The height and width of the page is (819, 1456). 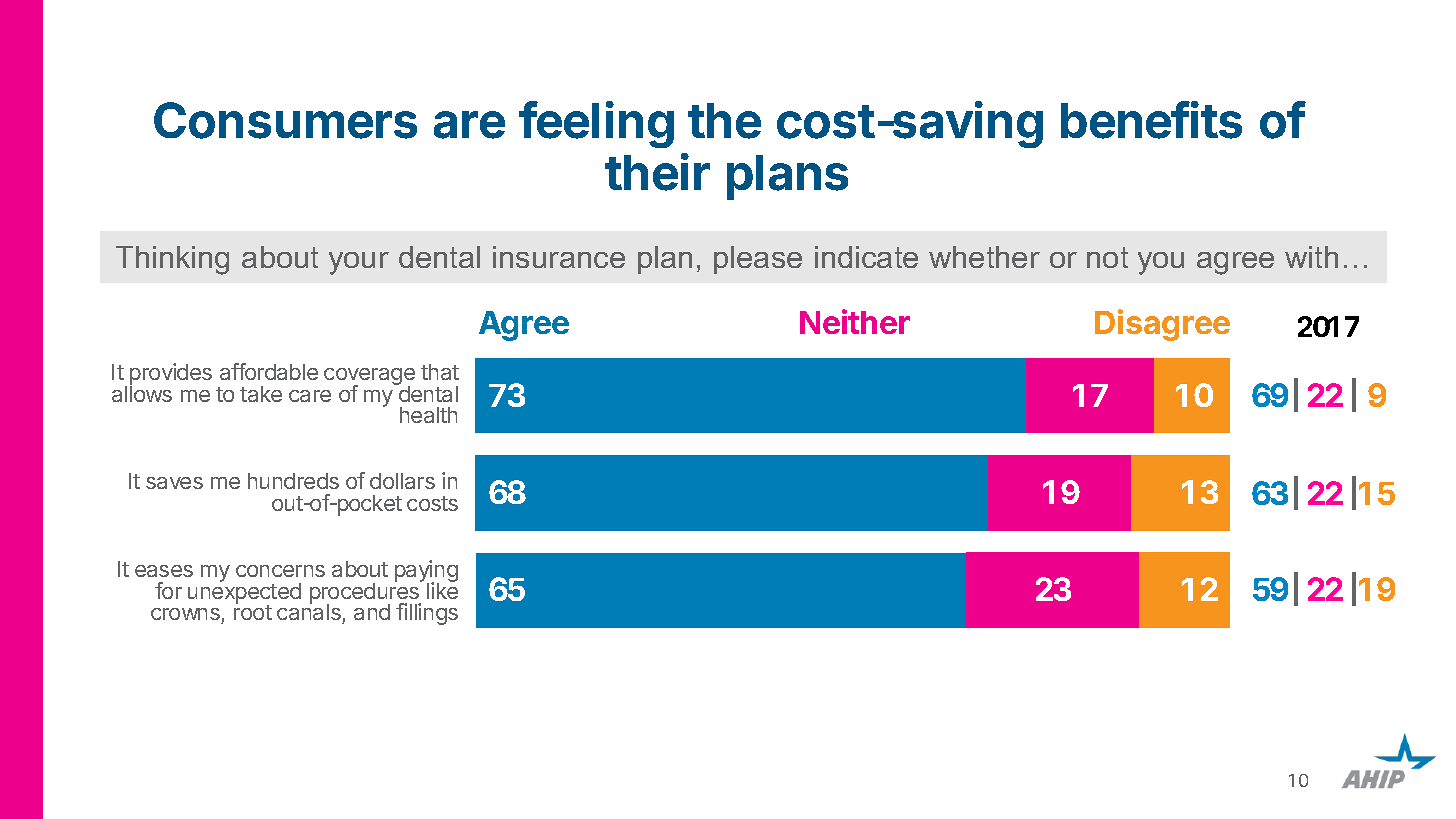 I want to click on hundreds, so click(x=293, y=481).
